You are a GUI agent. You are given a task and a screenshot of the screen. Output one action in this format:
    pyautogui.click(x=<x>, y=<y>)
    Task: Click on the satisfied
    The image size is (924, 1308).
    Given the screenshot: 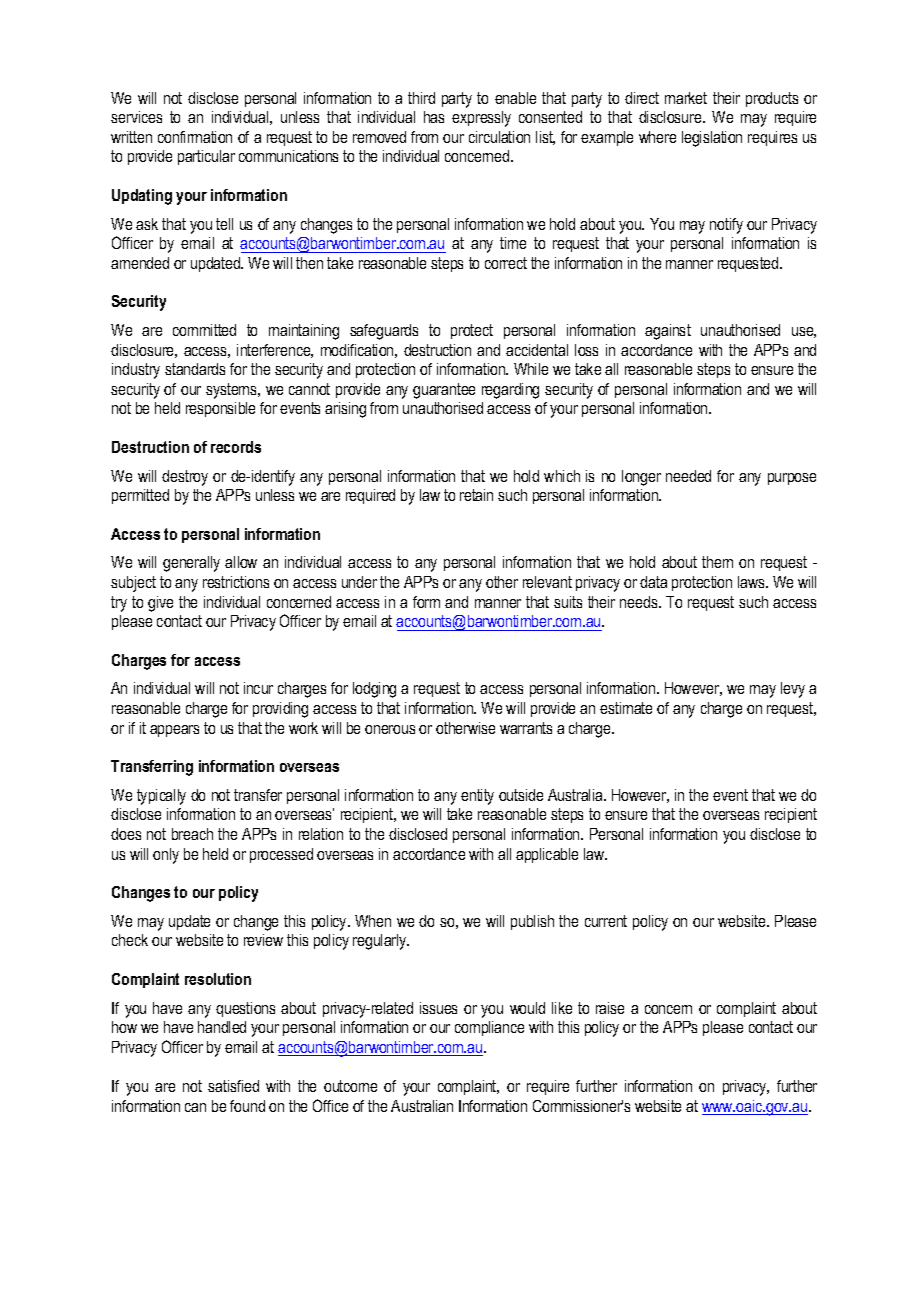 What is the action you would take?
    pyautogui.click(x=233, y=1086)
